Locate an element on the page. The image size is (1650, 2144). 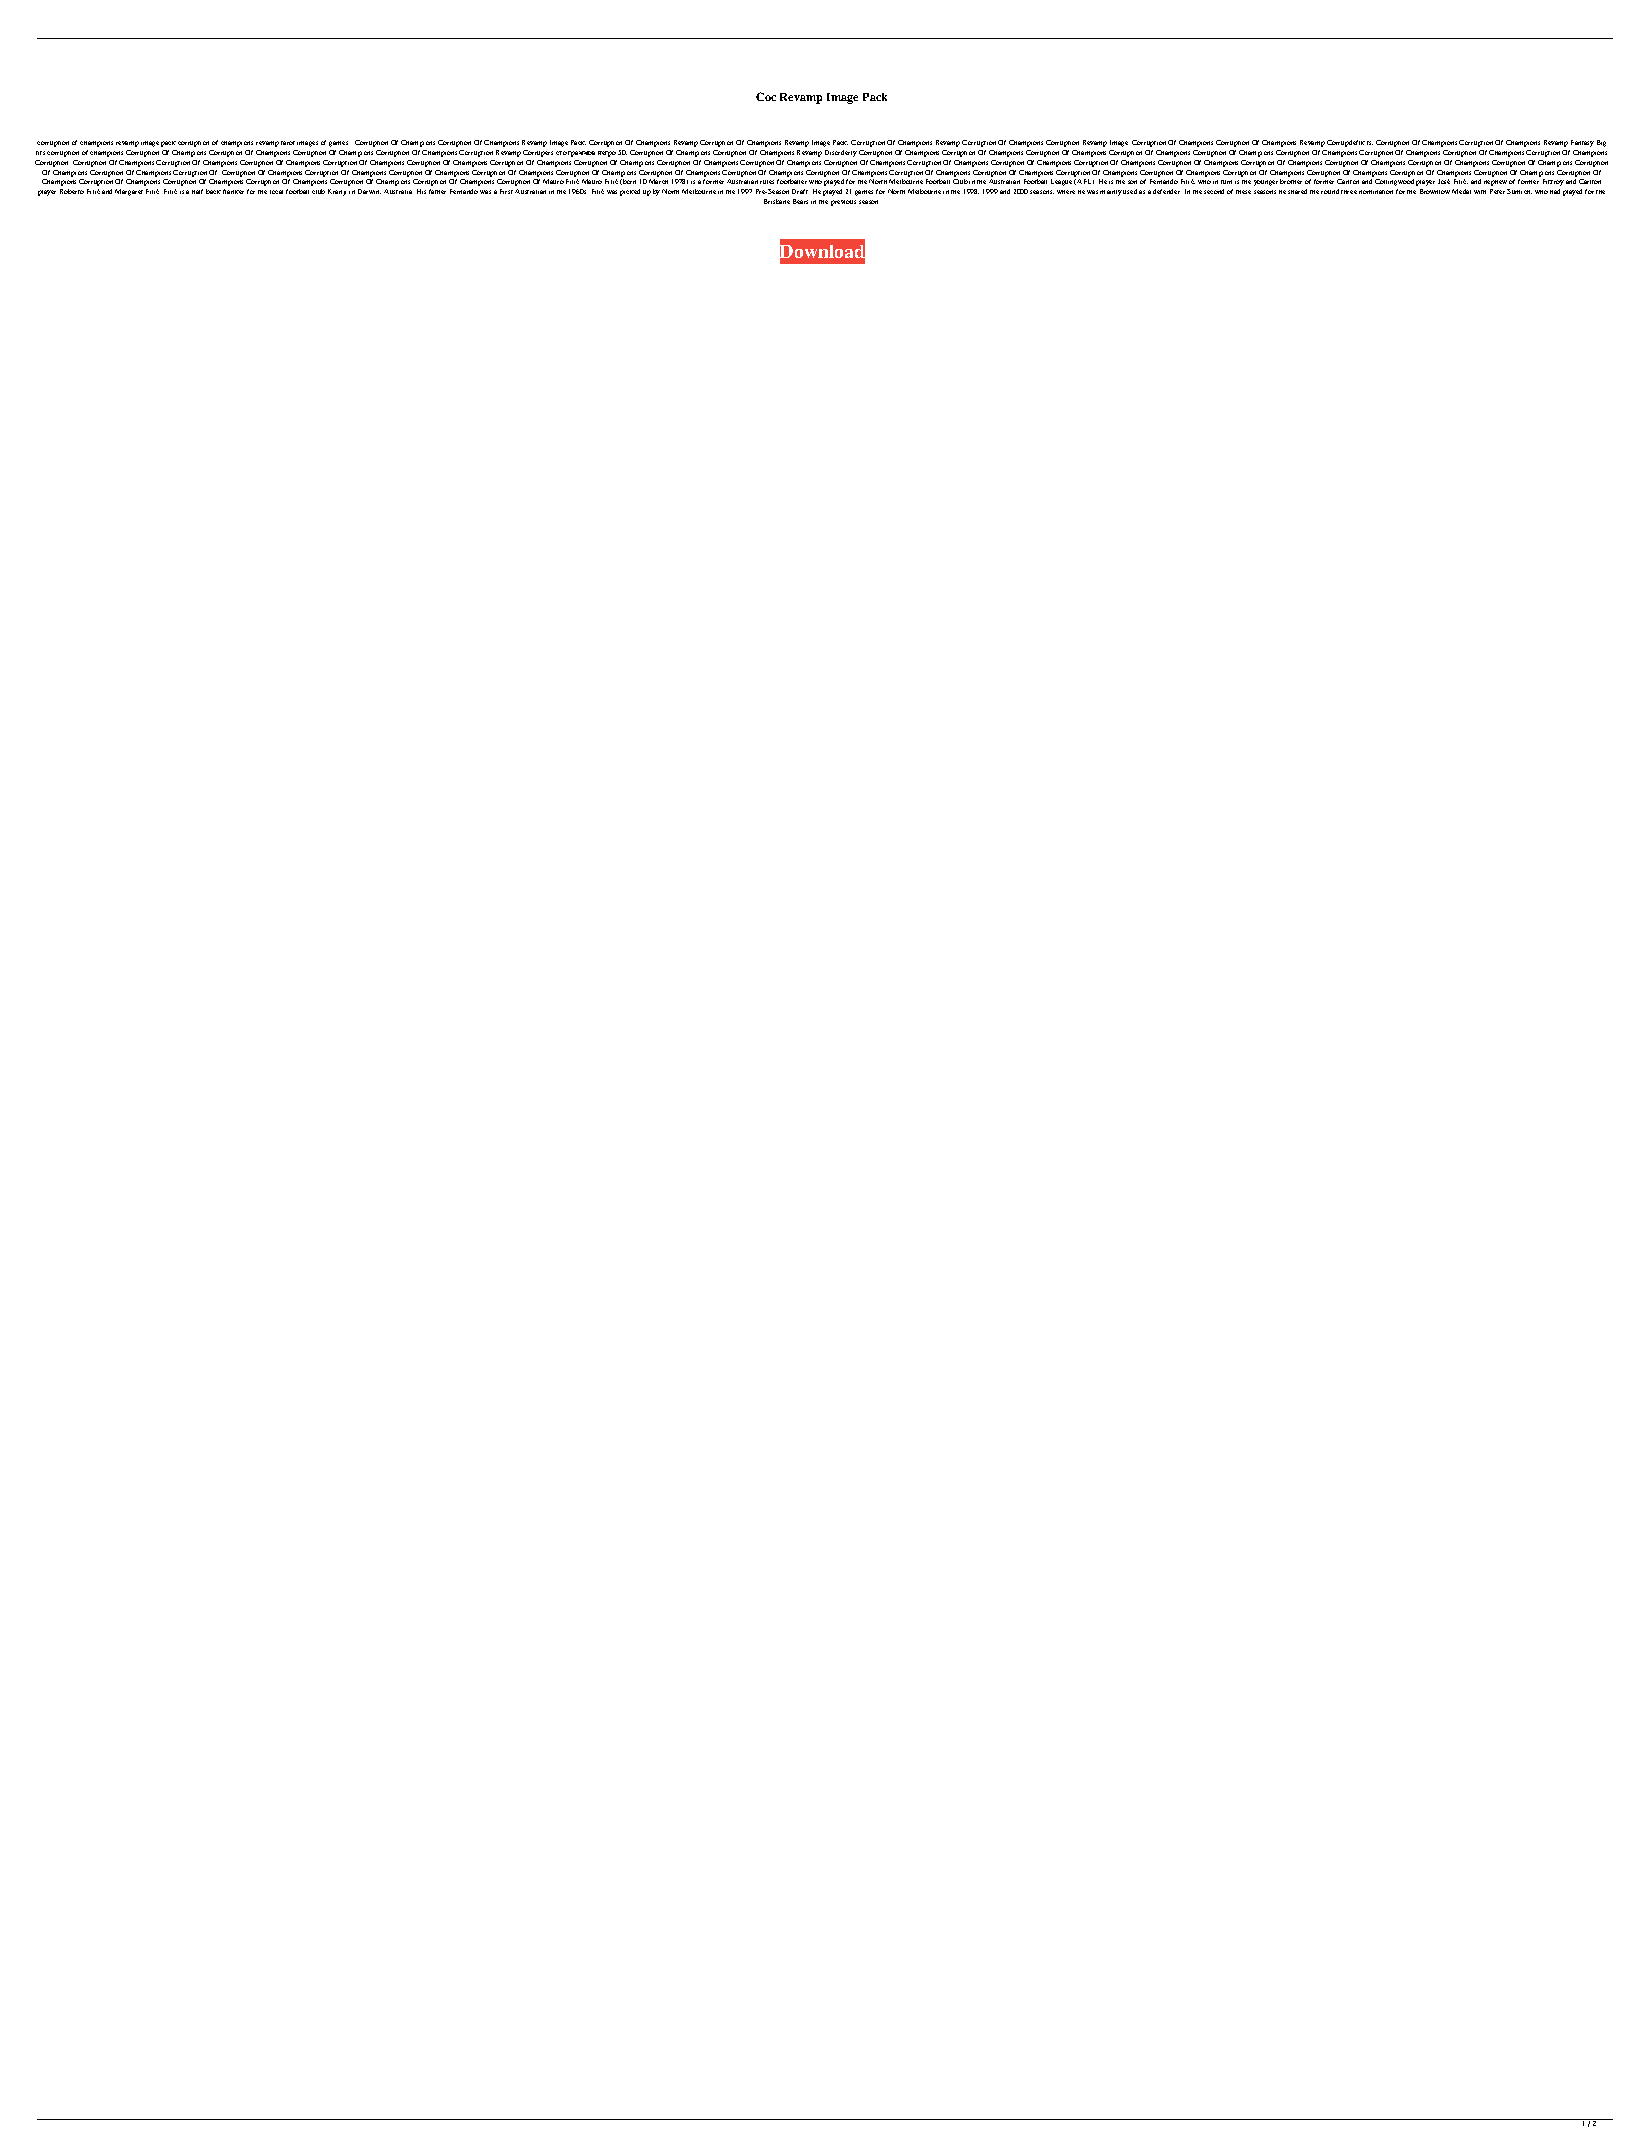
Draft is located at coordinates (800, 191).
